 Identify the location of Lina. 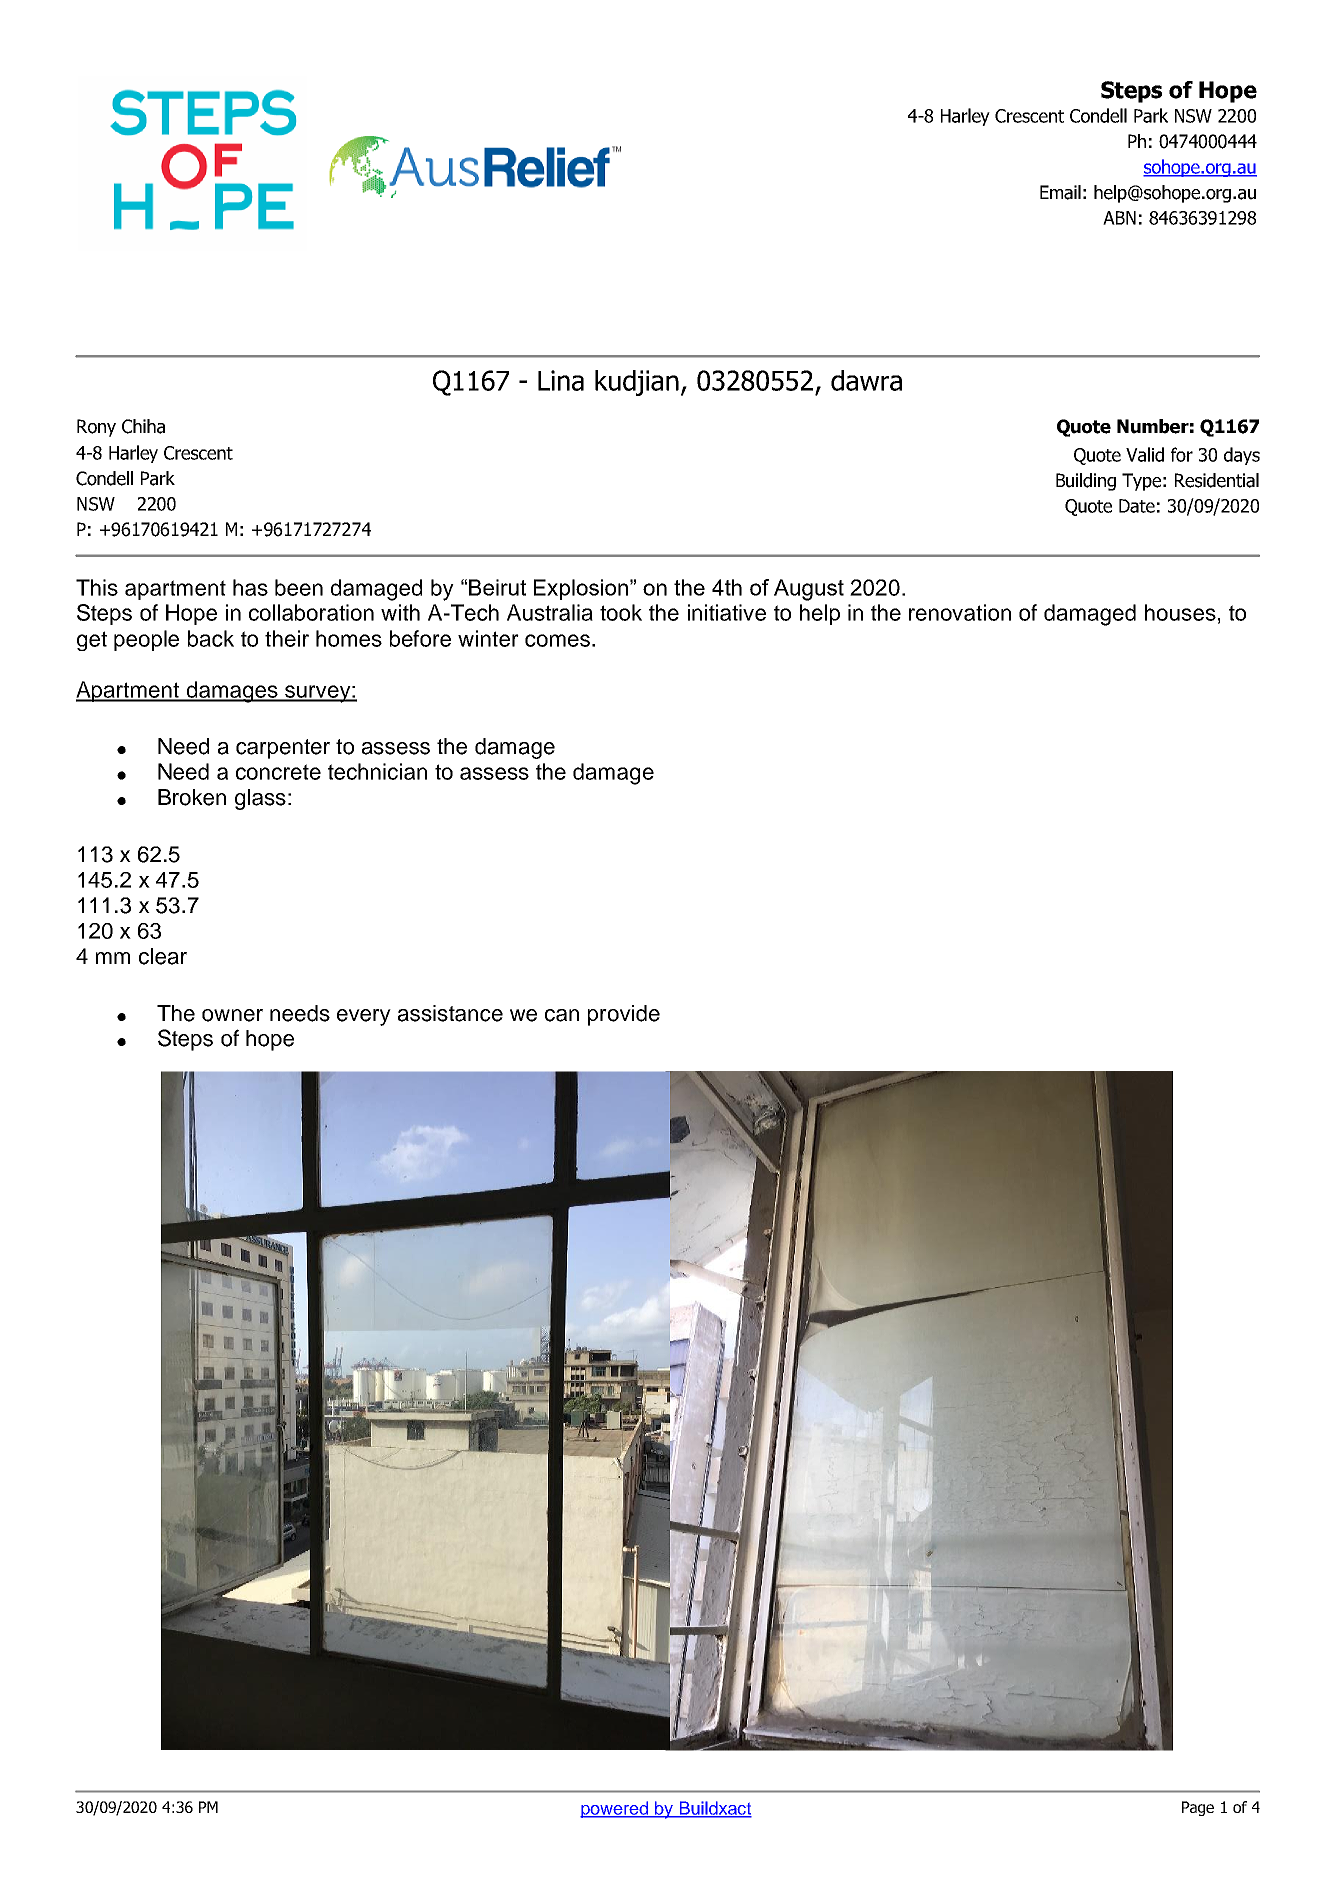
(561, 380).
